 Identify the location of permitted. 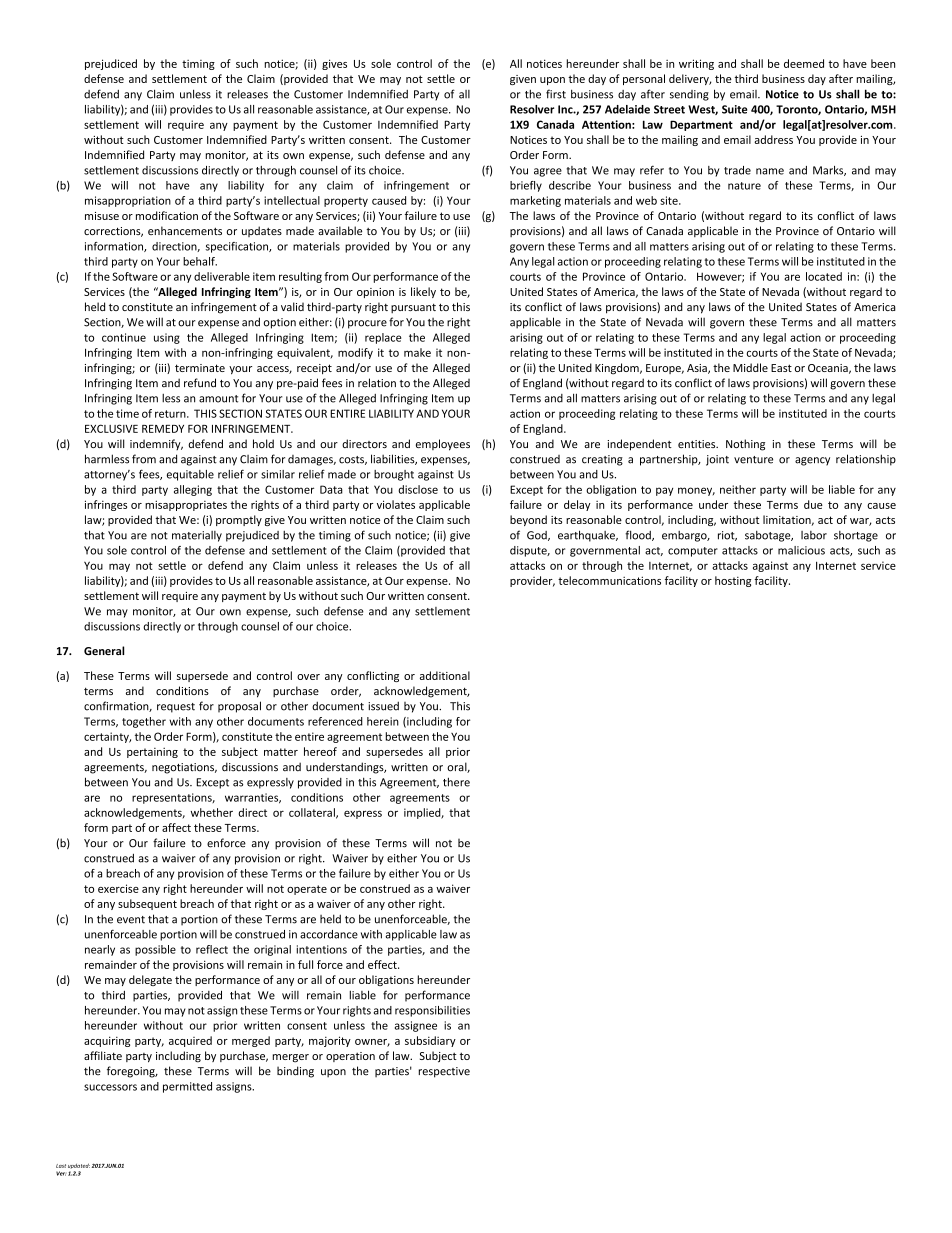
(187, 1087).
